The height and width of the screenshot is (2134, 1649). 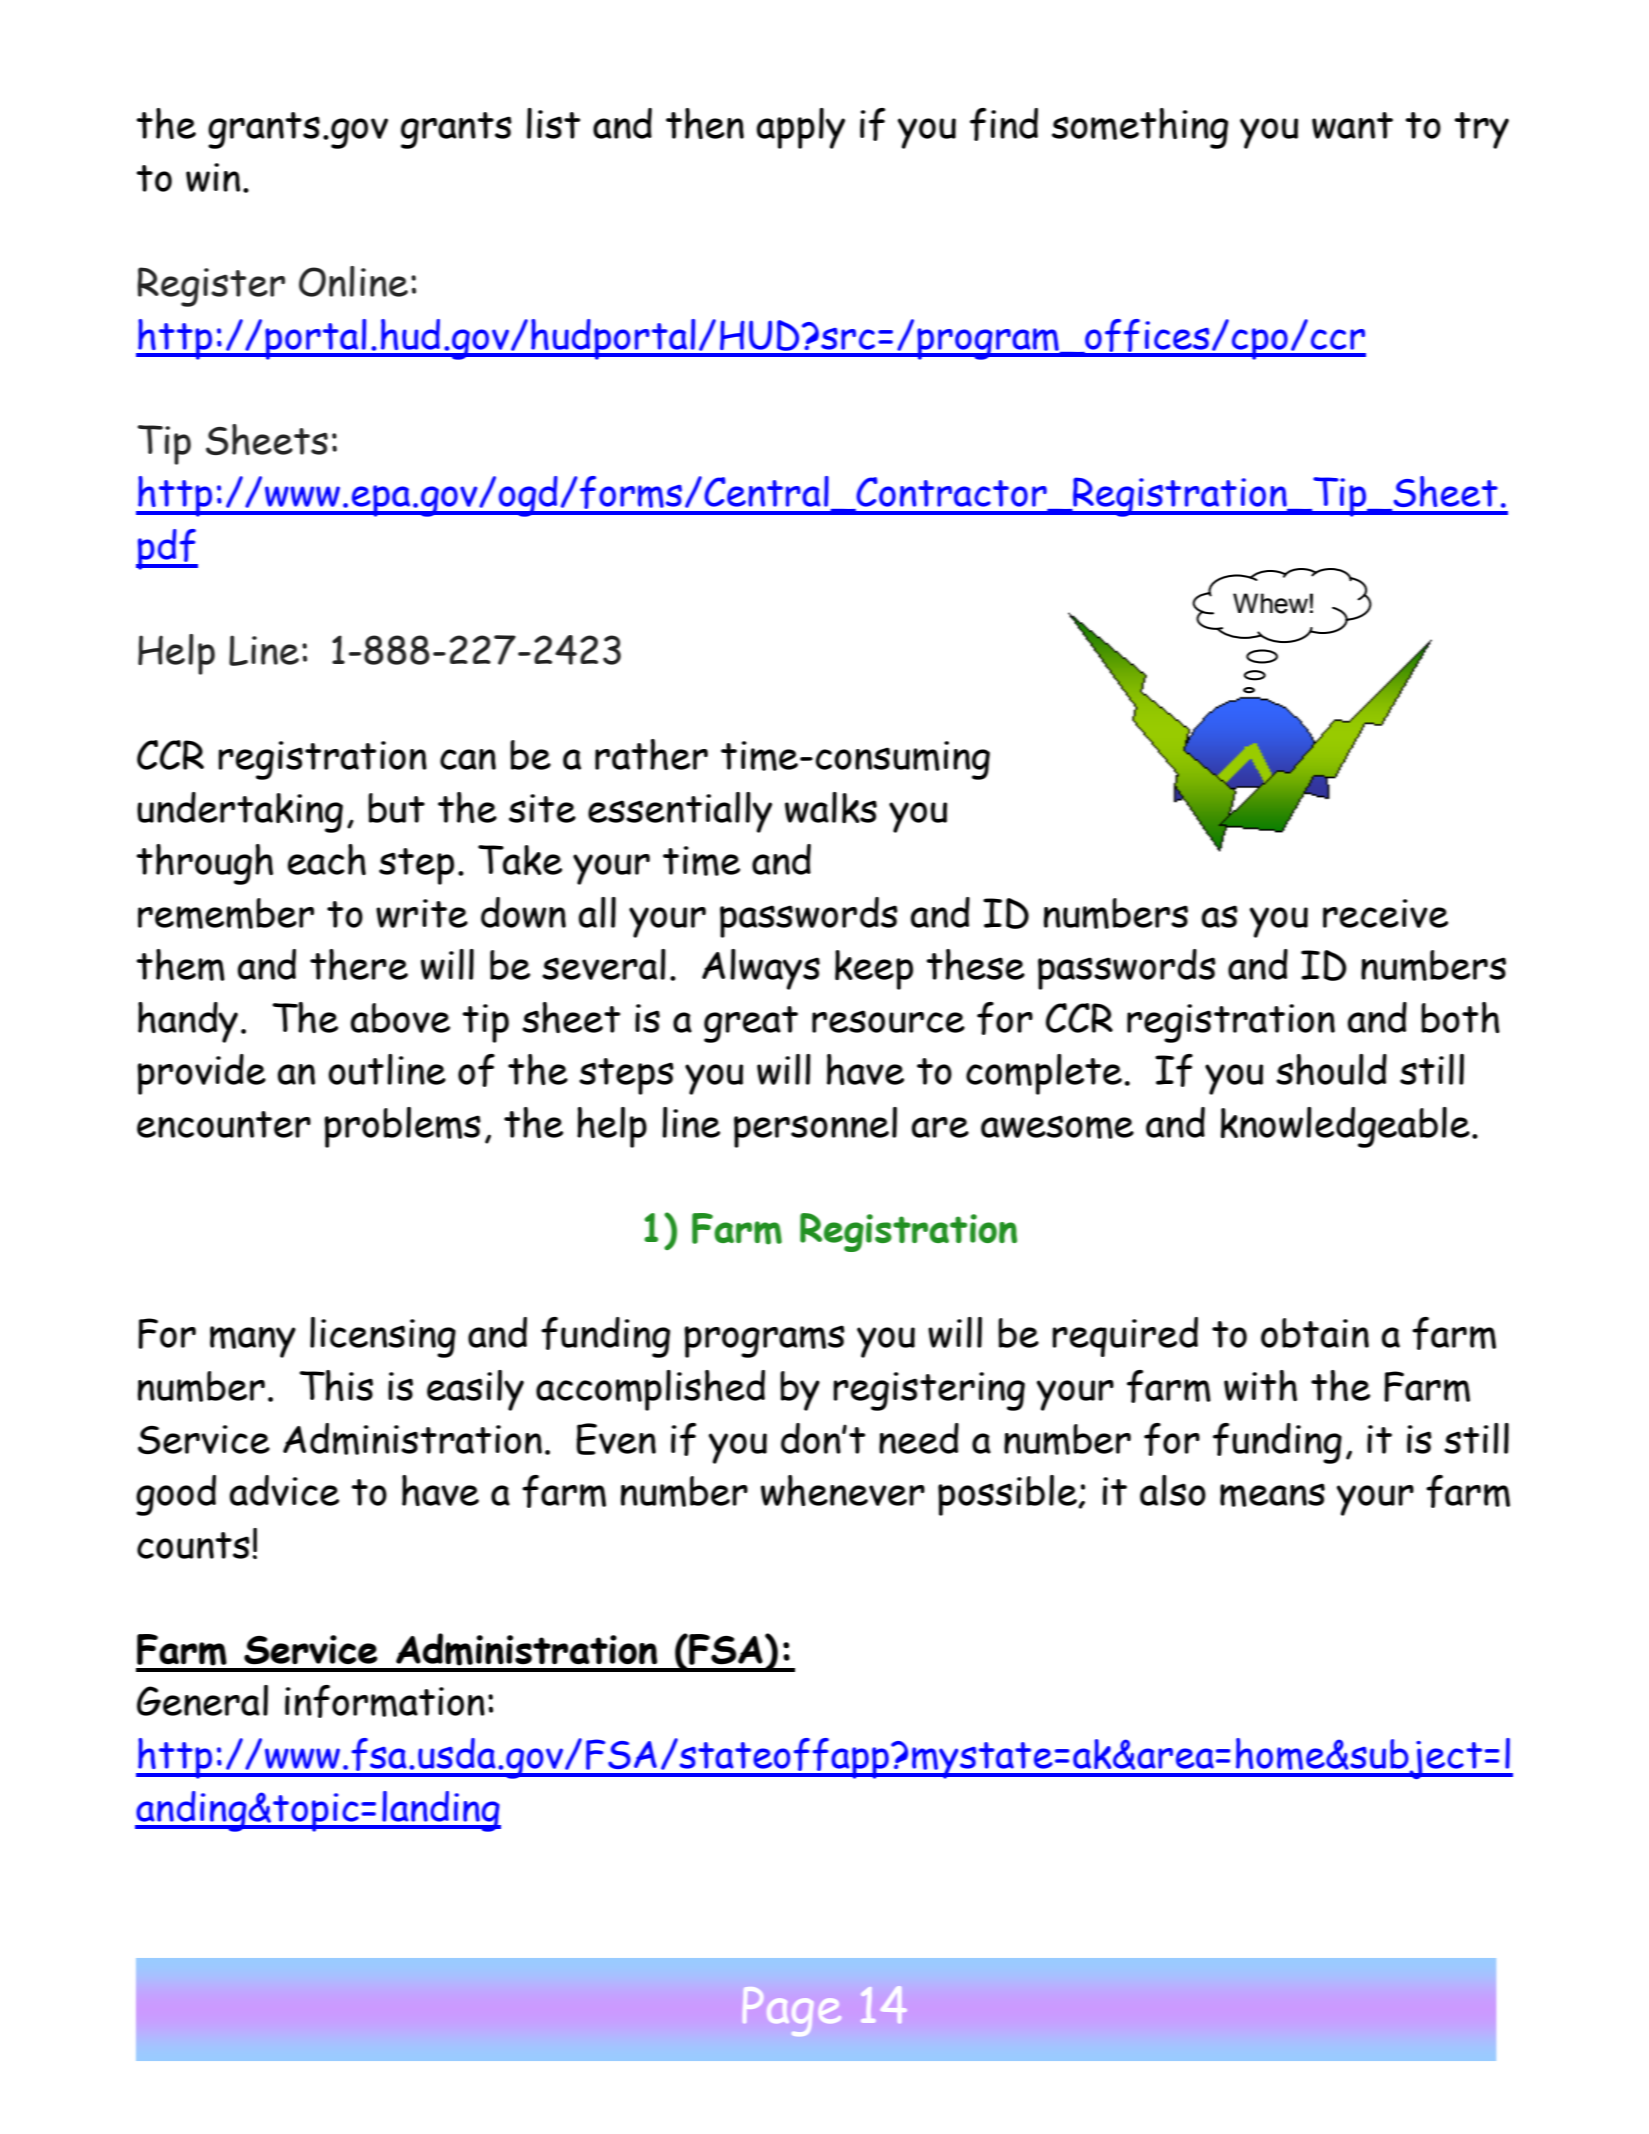 What do you see at coordinates (385, 1701) in the screenshot?
I see `information` at bounding box center [385, 1701].
